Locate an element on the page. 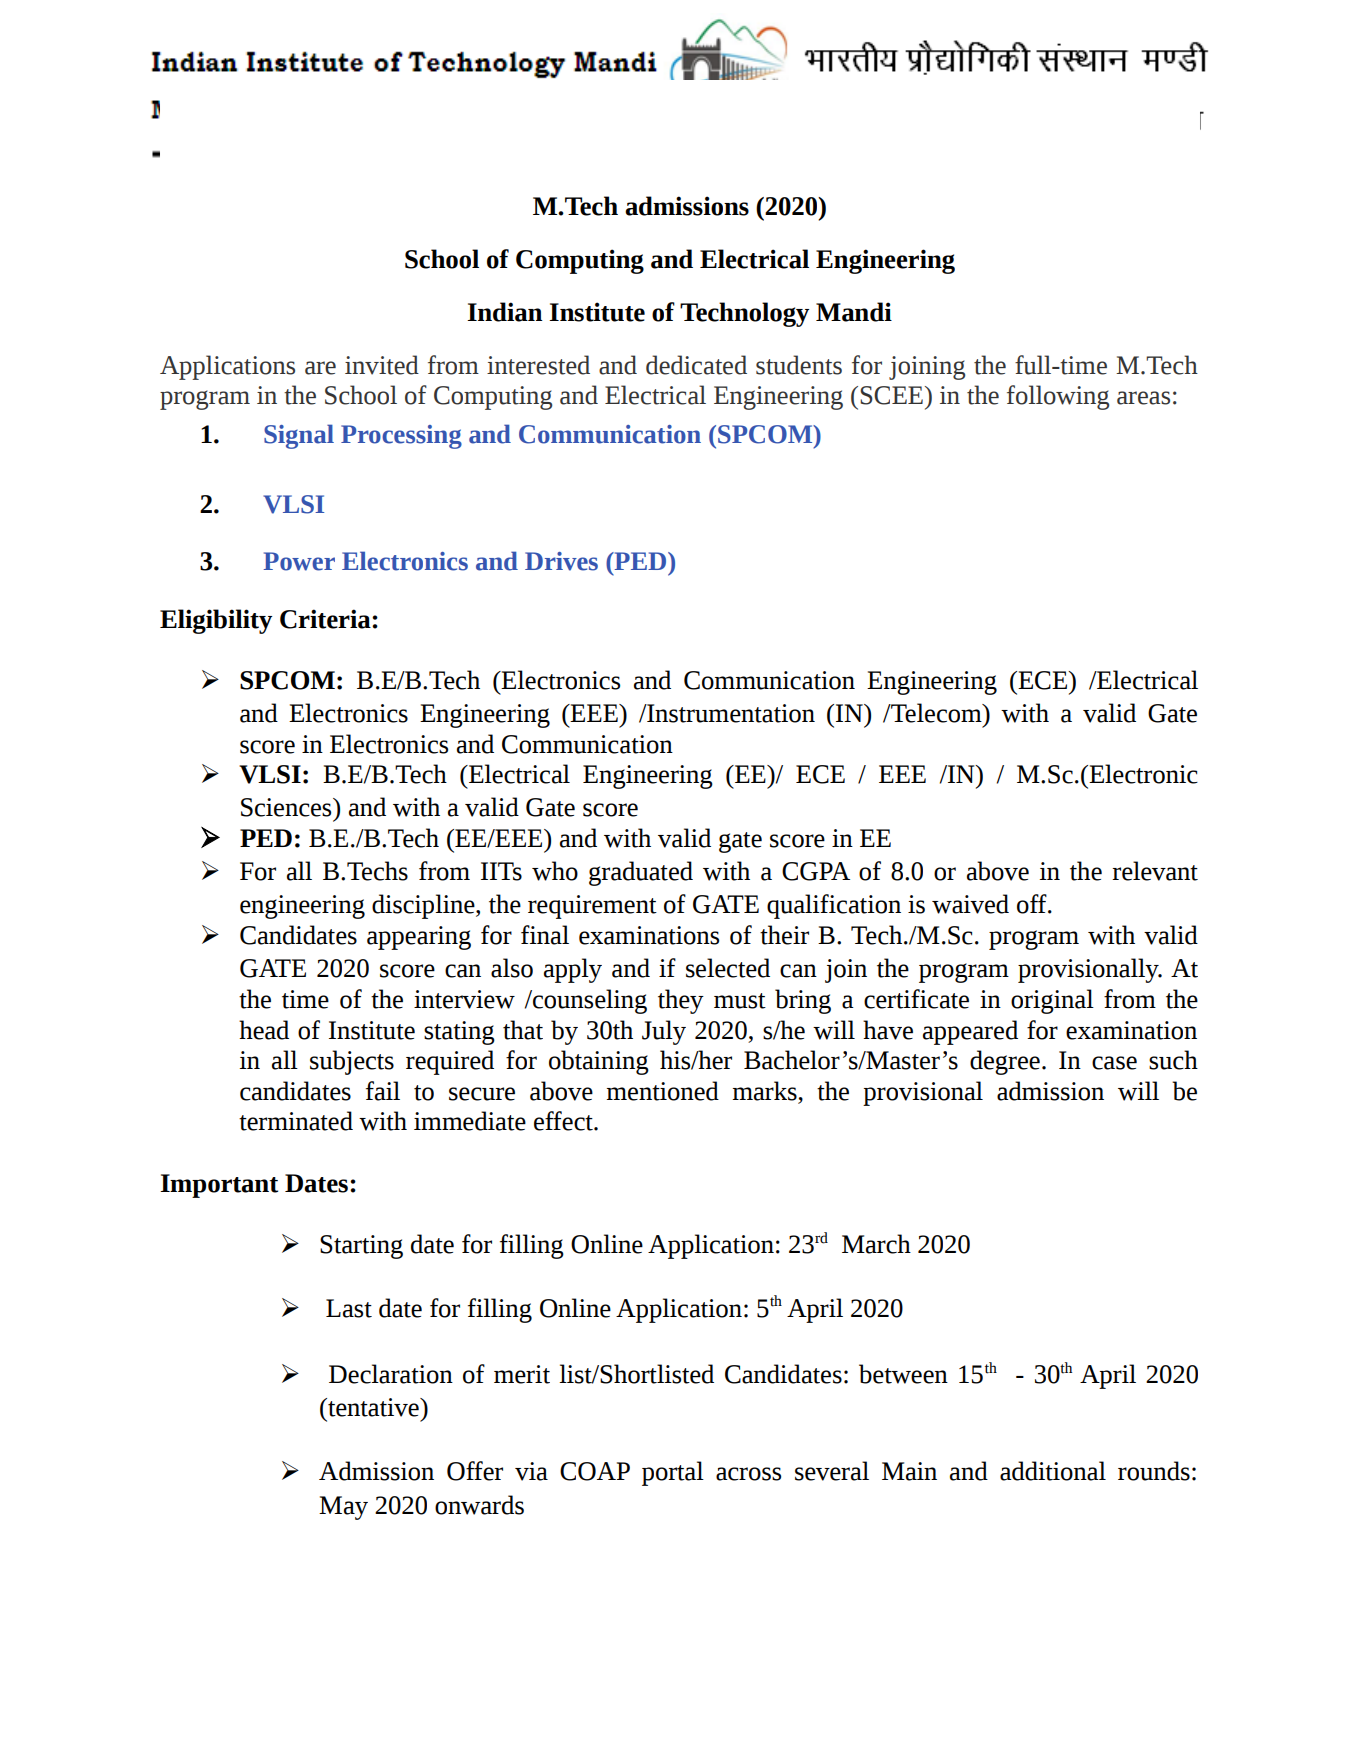 The image size is (1359, 1758). portal is located at coordinates (673, 1473).
